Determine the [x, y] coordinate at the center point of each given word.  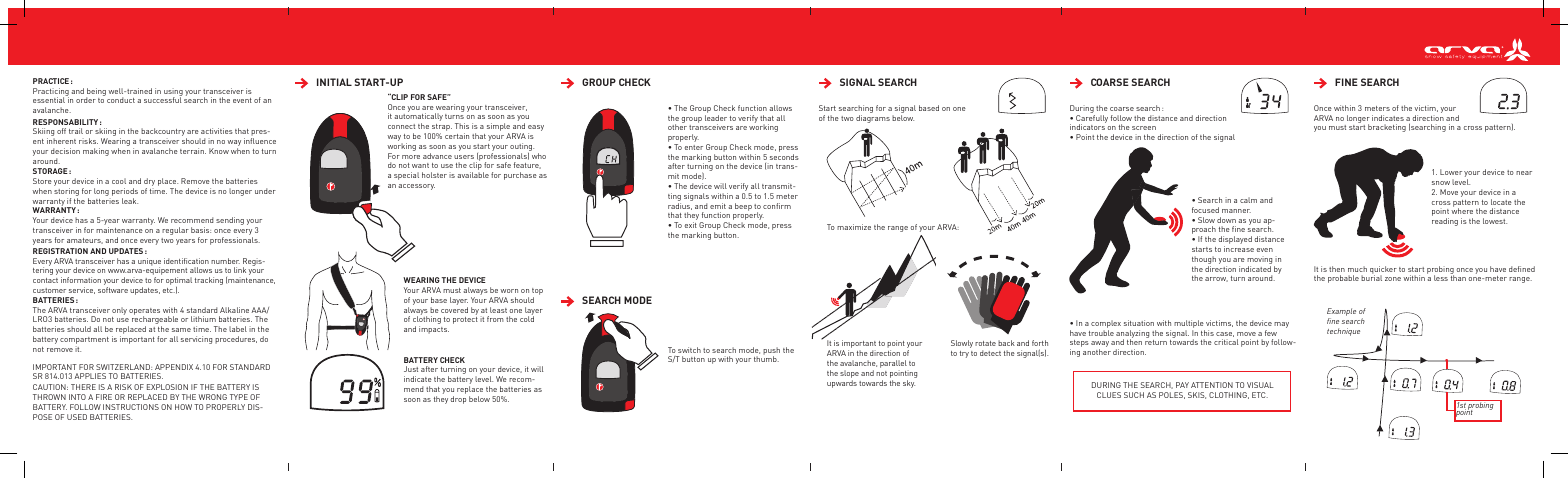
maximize [854, 227]
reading [1445, 222]
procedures [236, 340]
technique [1343, 332]
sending [230, 221]
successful [163, 100]
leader [716, 118]
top [537, 293]
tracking [209, 281]
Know [219, 151]
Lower [1451, 172]
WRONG [212, 397]
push [771, 352]
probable [1343, 279]
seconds [784, 157]
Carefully [1092, 120]
